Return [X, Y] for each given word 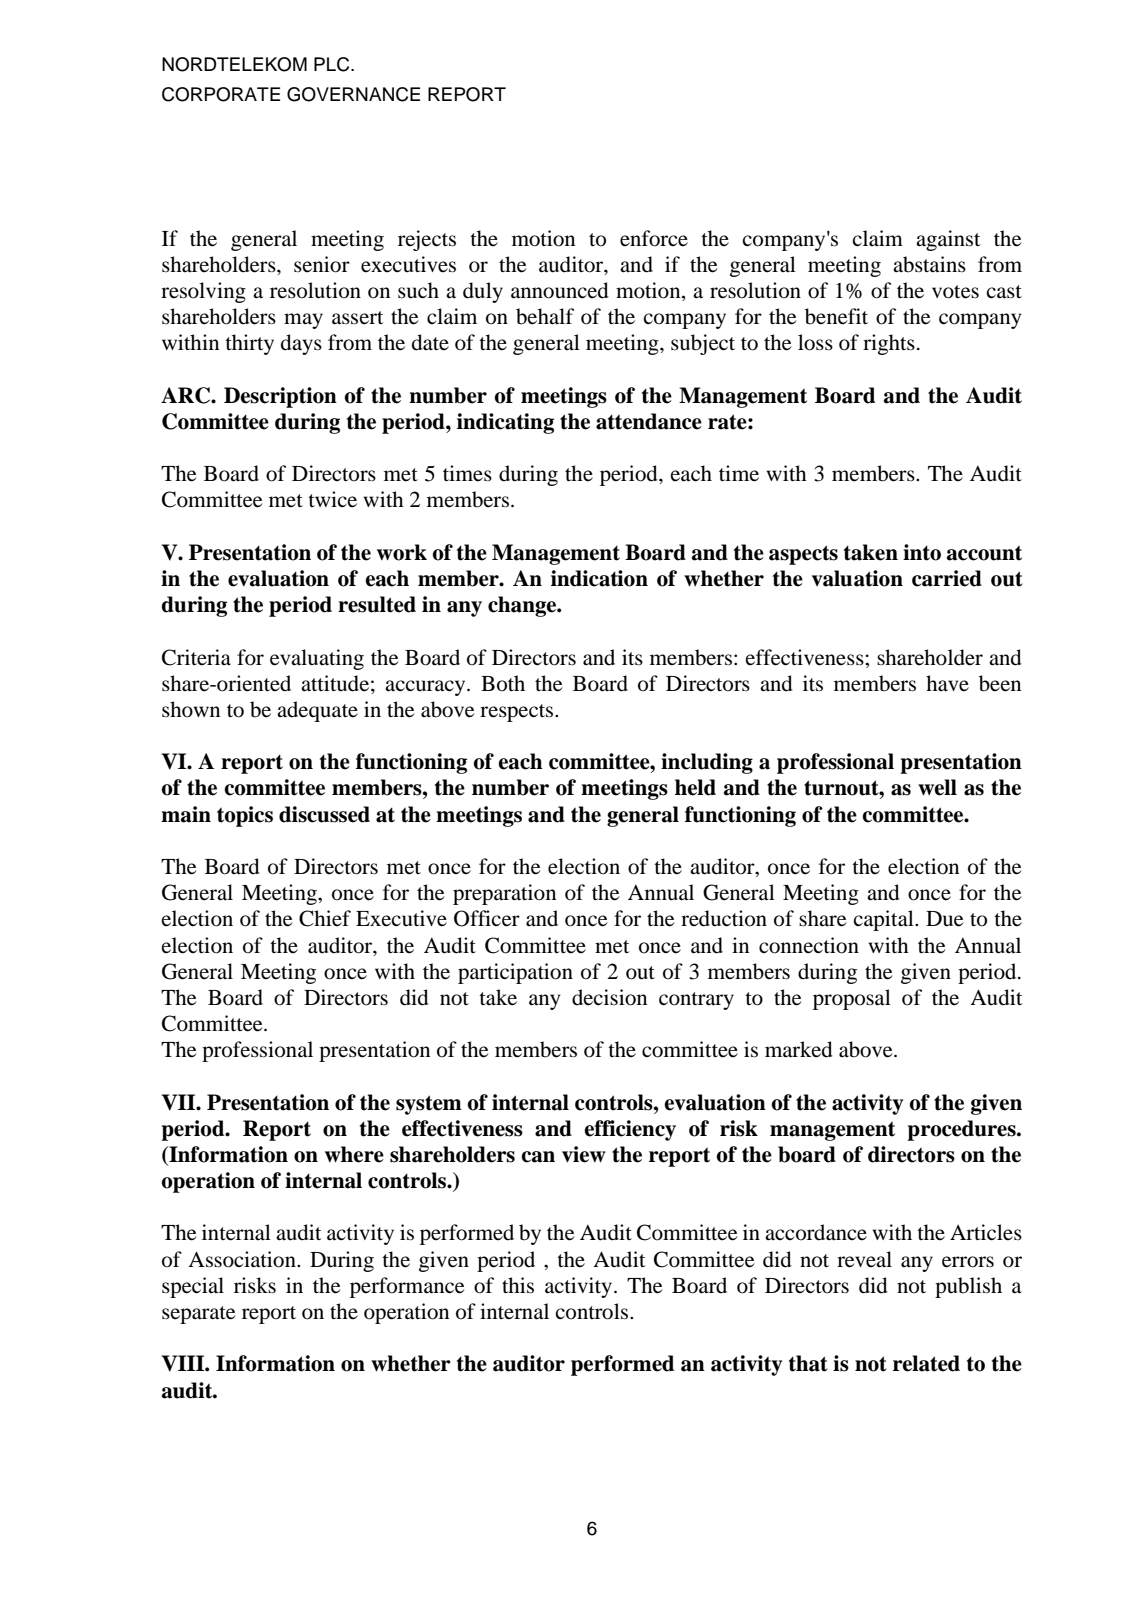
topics [245, 816]
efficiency [630, 1130]
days [301, 344]
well [937, 787]
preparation [504, 894]
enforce [654, 238]
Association [243, 1259]
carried [947, 578]
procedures [962, 1130]
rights [889, 344]
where [354, 1154]
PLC [333, 64]
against [948, 240]
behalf [545, 316]
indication [599, 578]
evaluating [317, 659]
